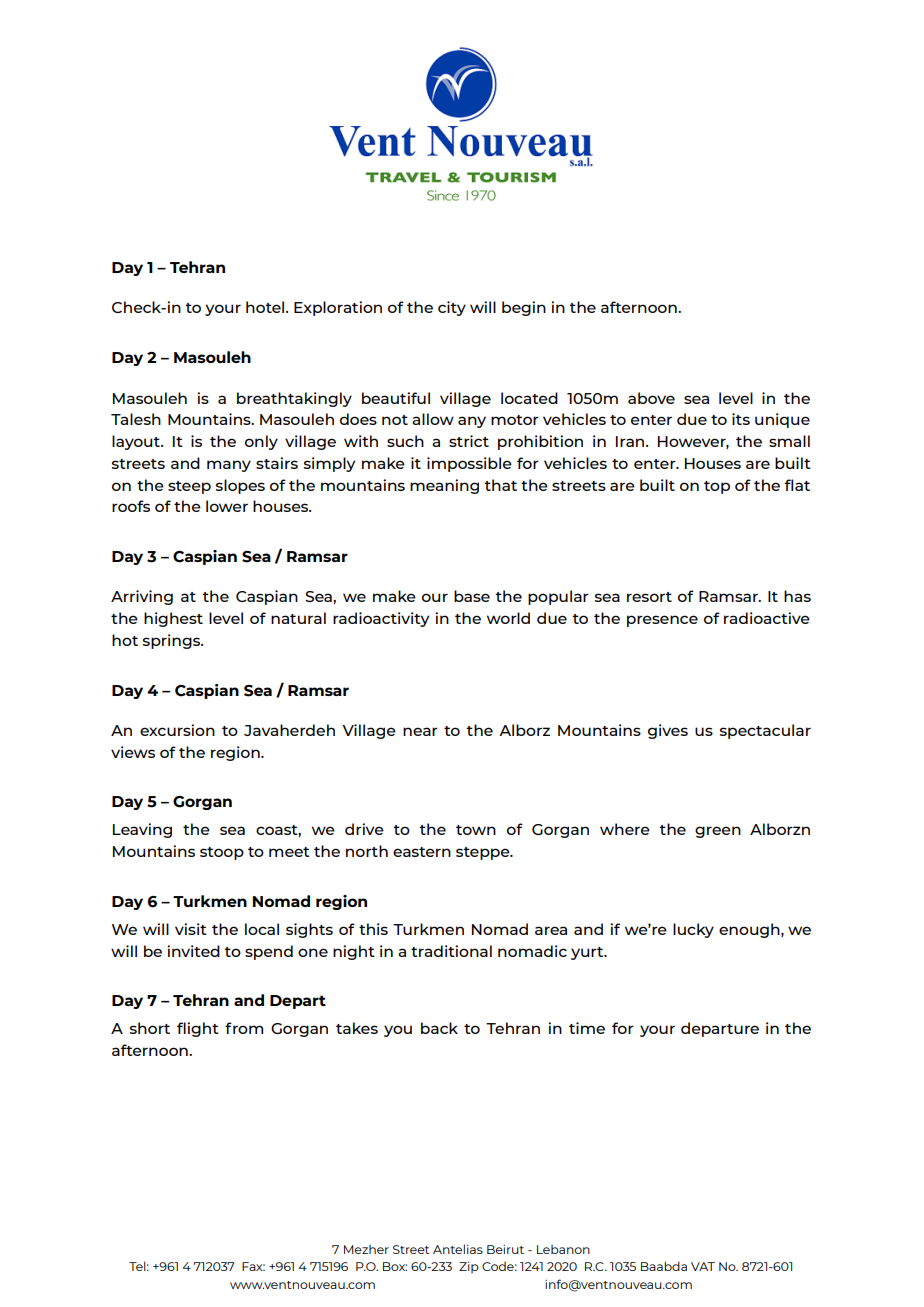 This screenshot has height=1307, width=924. I want to click on green, so click(718, 832).
